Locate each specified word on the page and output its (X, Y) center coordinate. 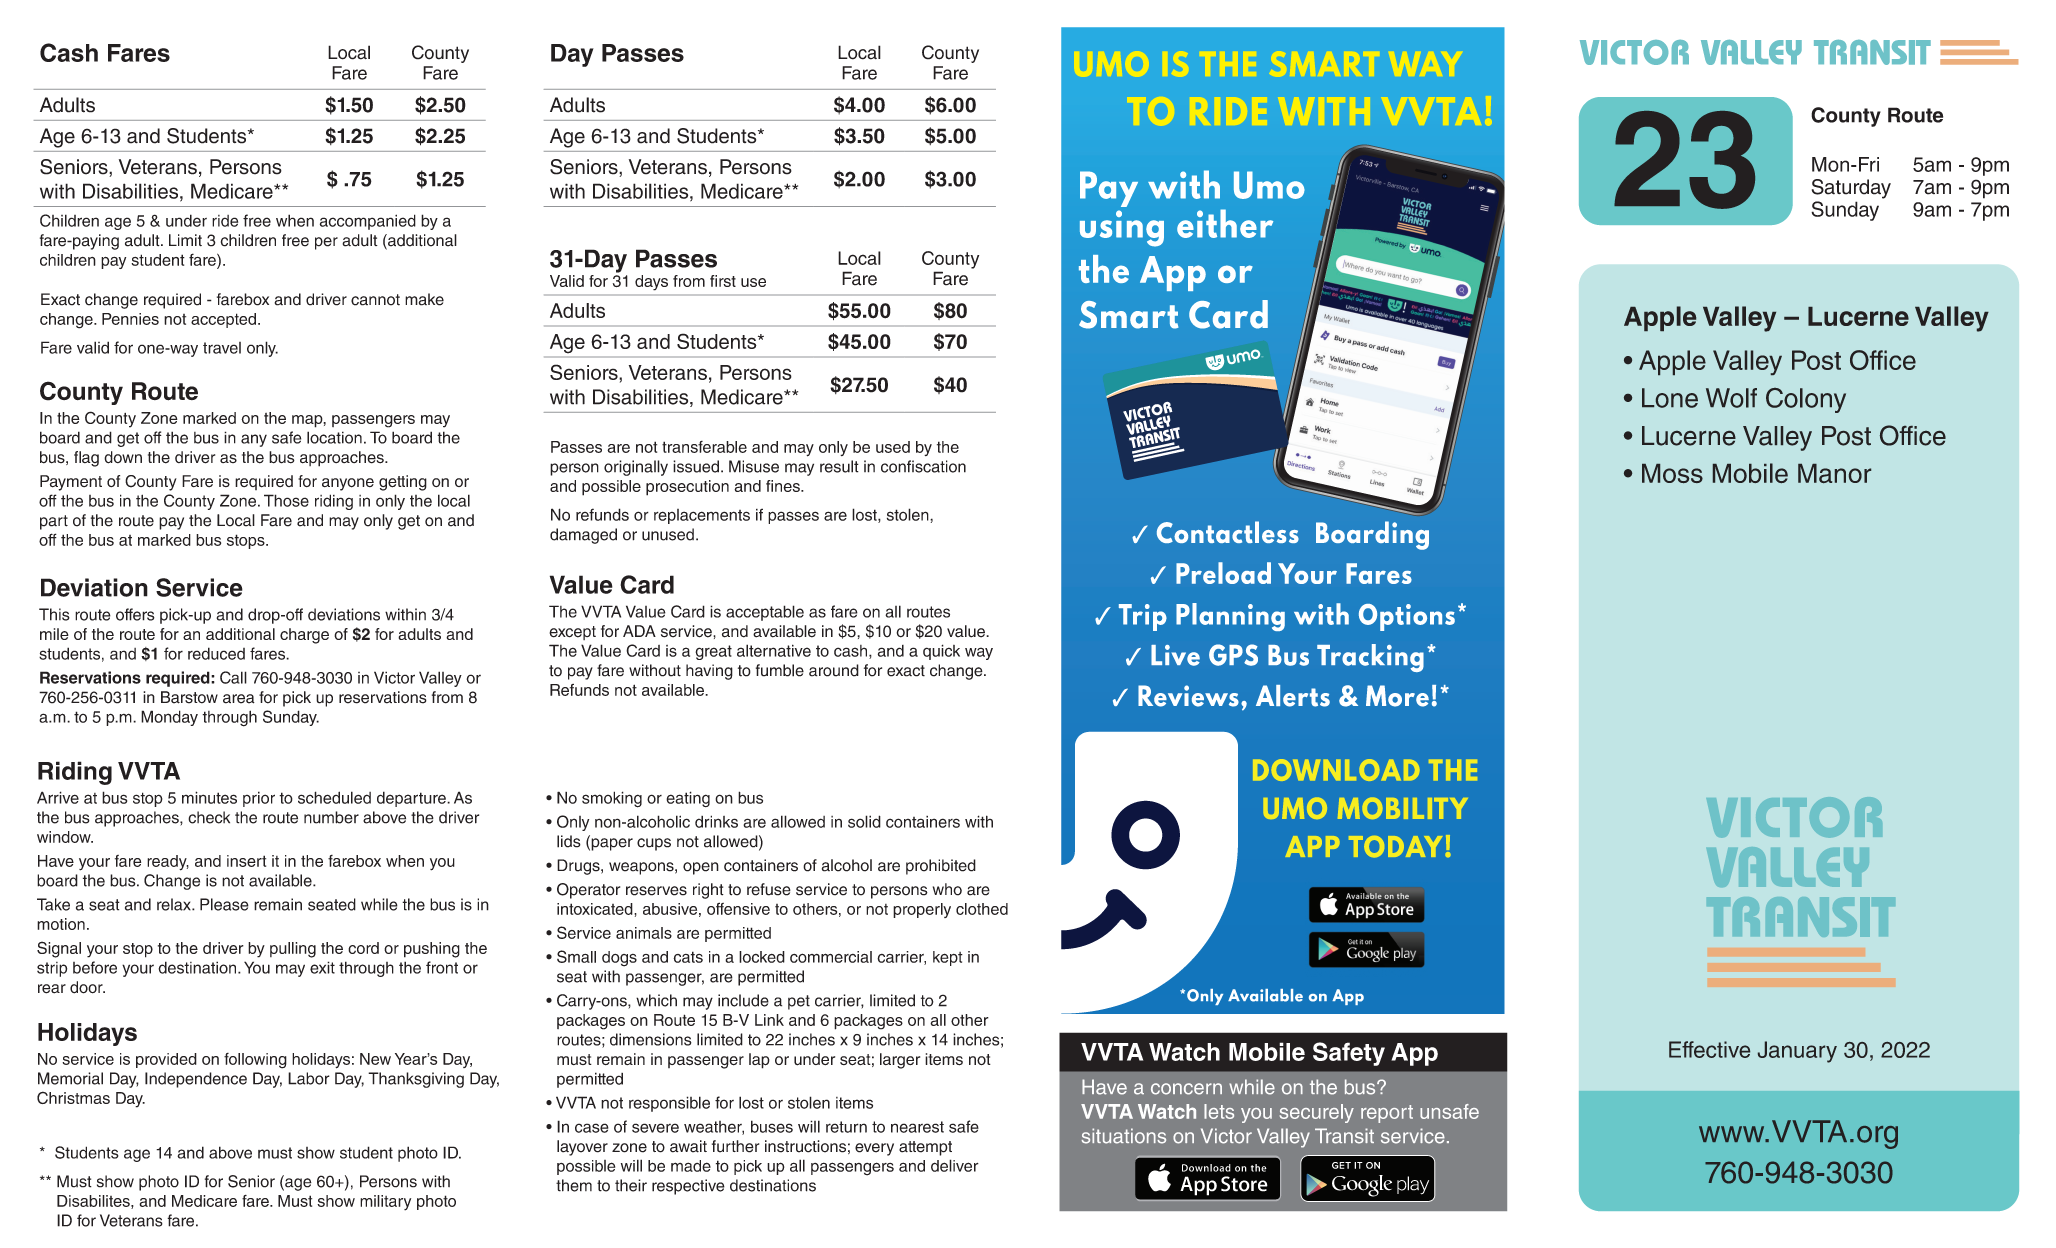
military (385, 1203)
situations (1124, 1136)
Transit (1344, 1136)
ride (225, 221)
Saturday (1851, 189)
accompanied (368, 222)
